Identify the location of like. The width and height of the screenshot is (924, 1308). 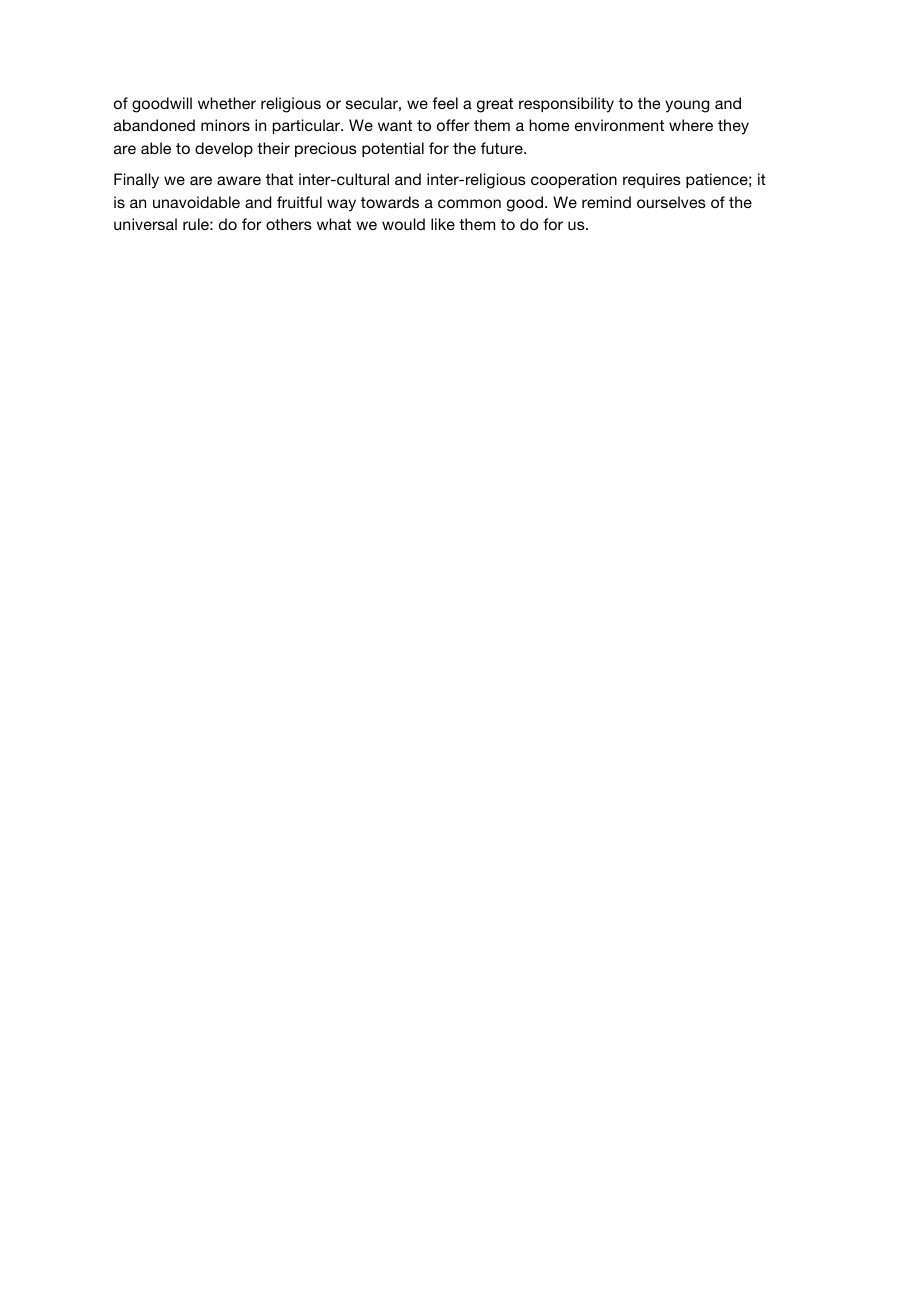
(443, 224).
